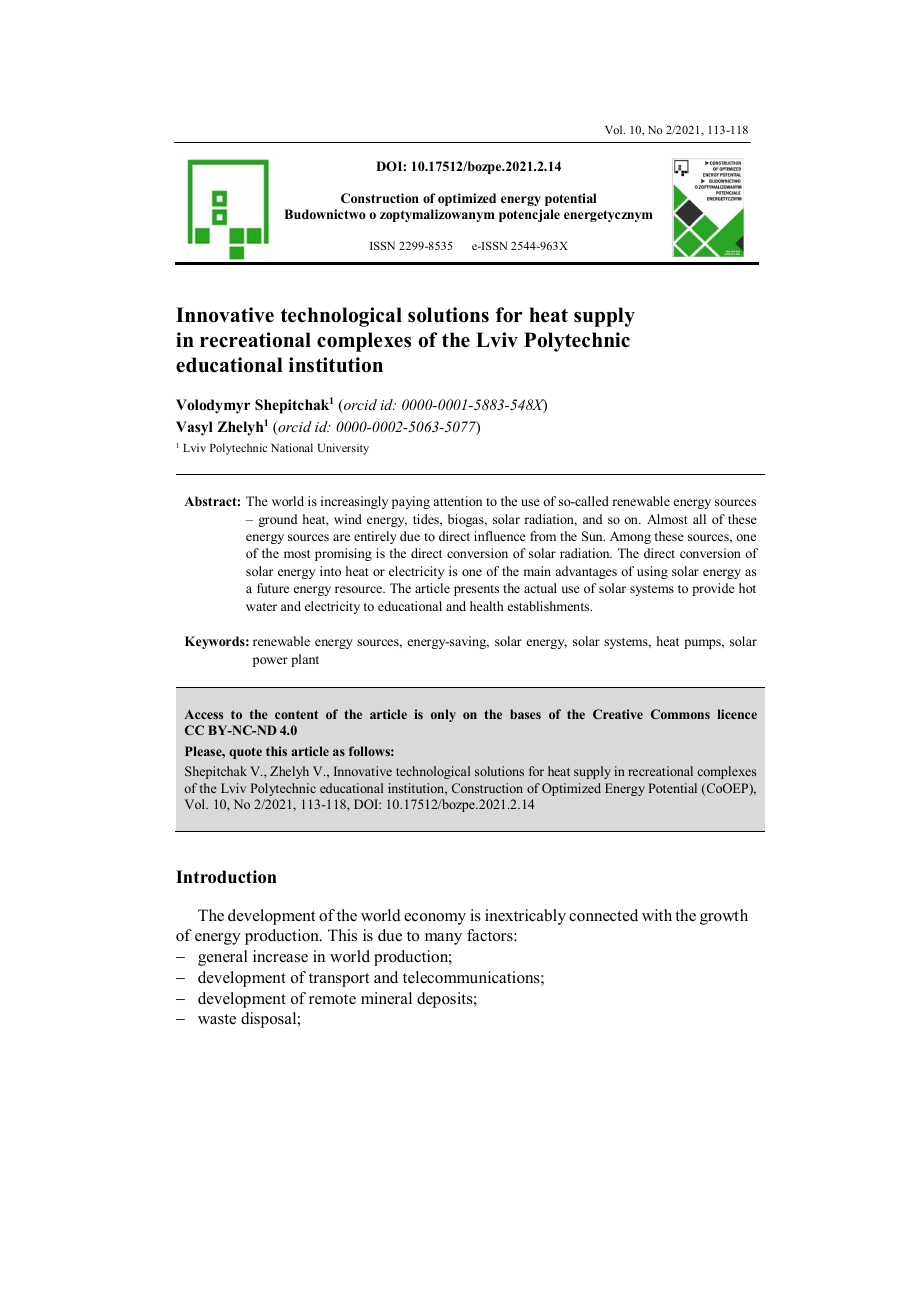 This page has height=1308, width=924. Describe the element at coordinates (657, 915) in the page. I see `with` at that location.
